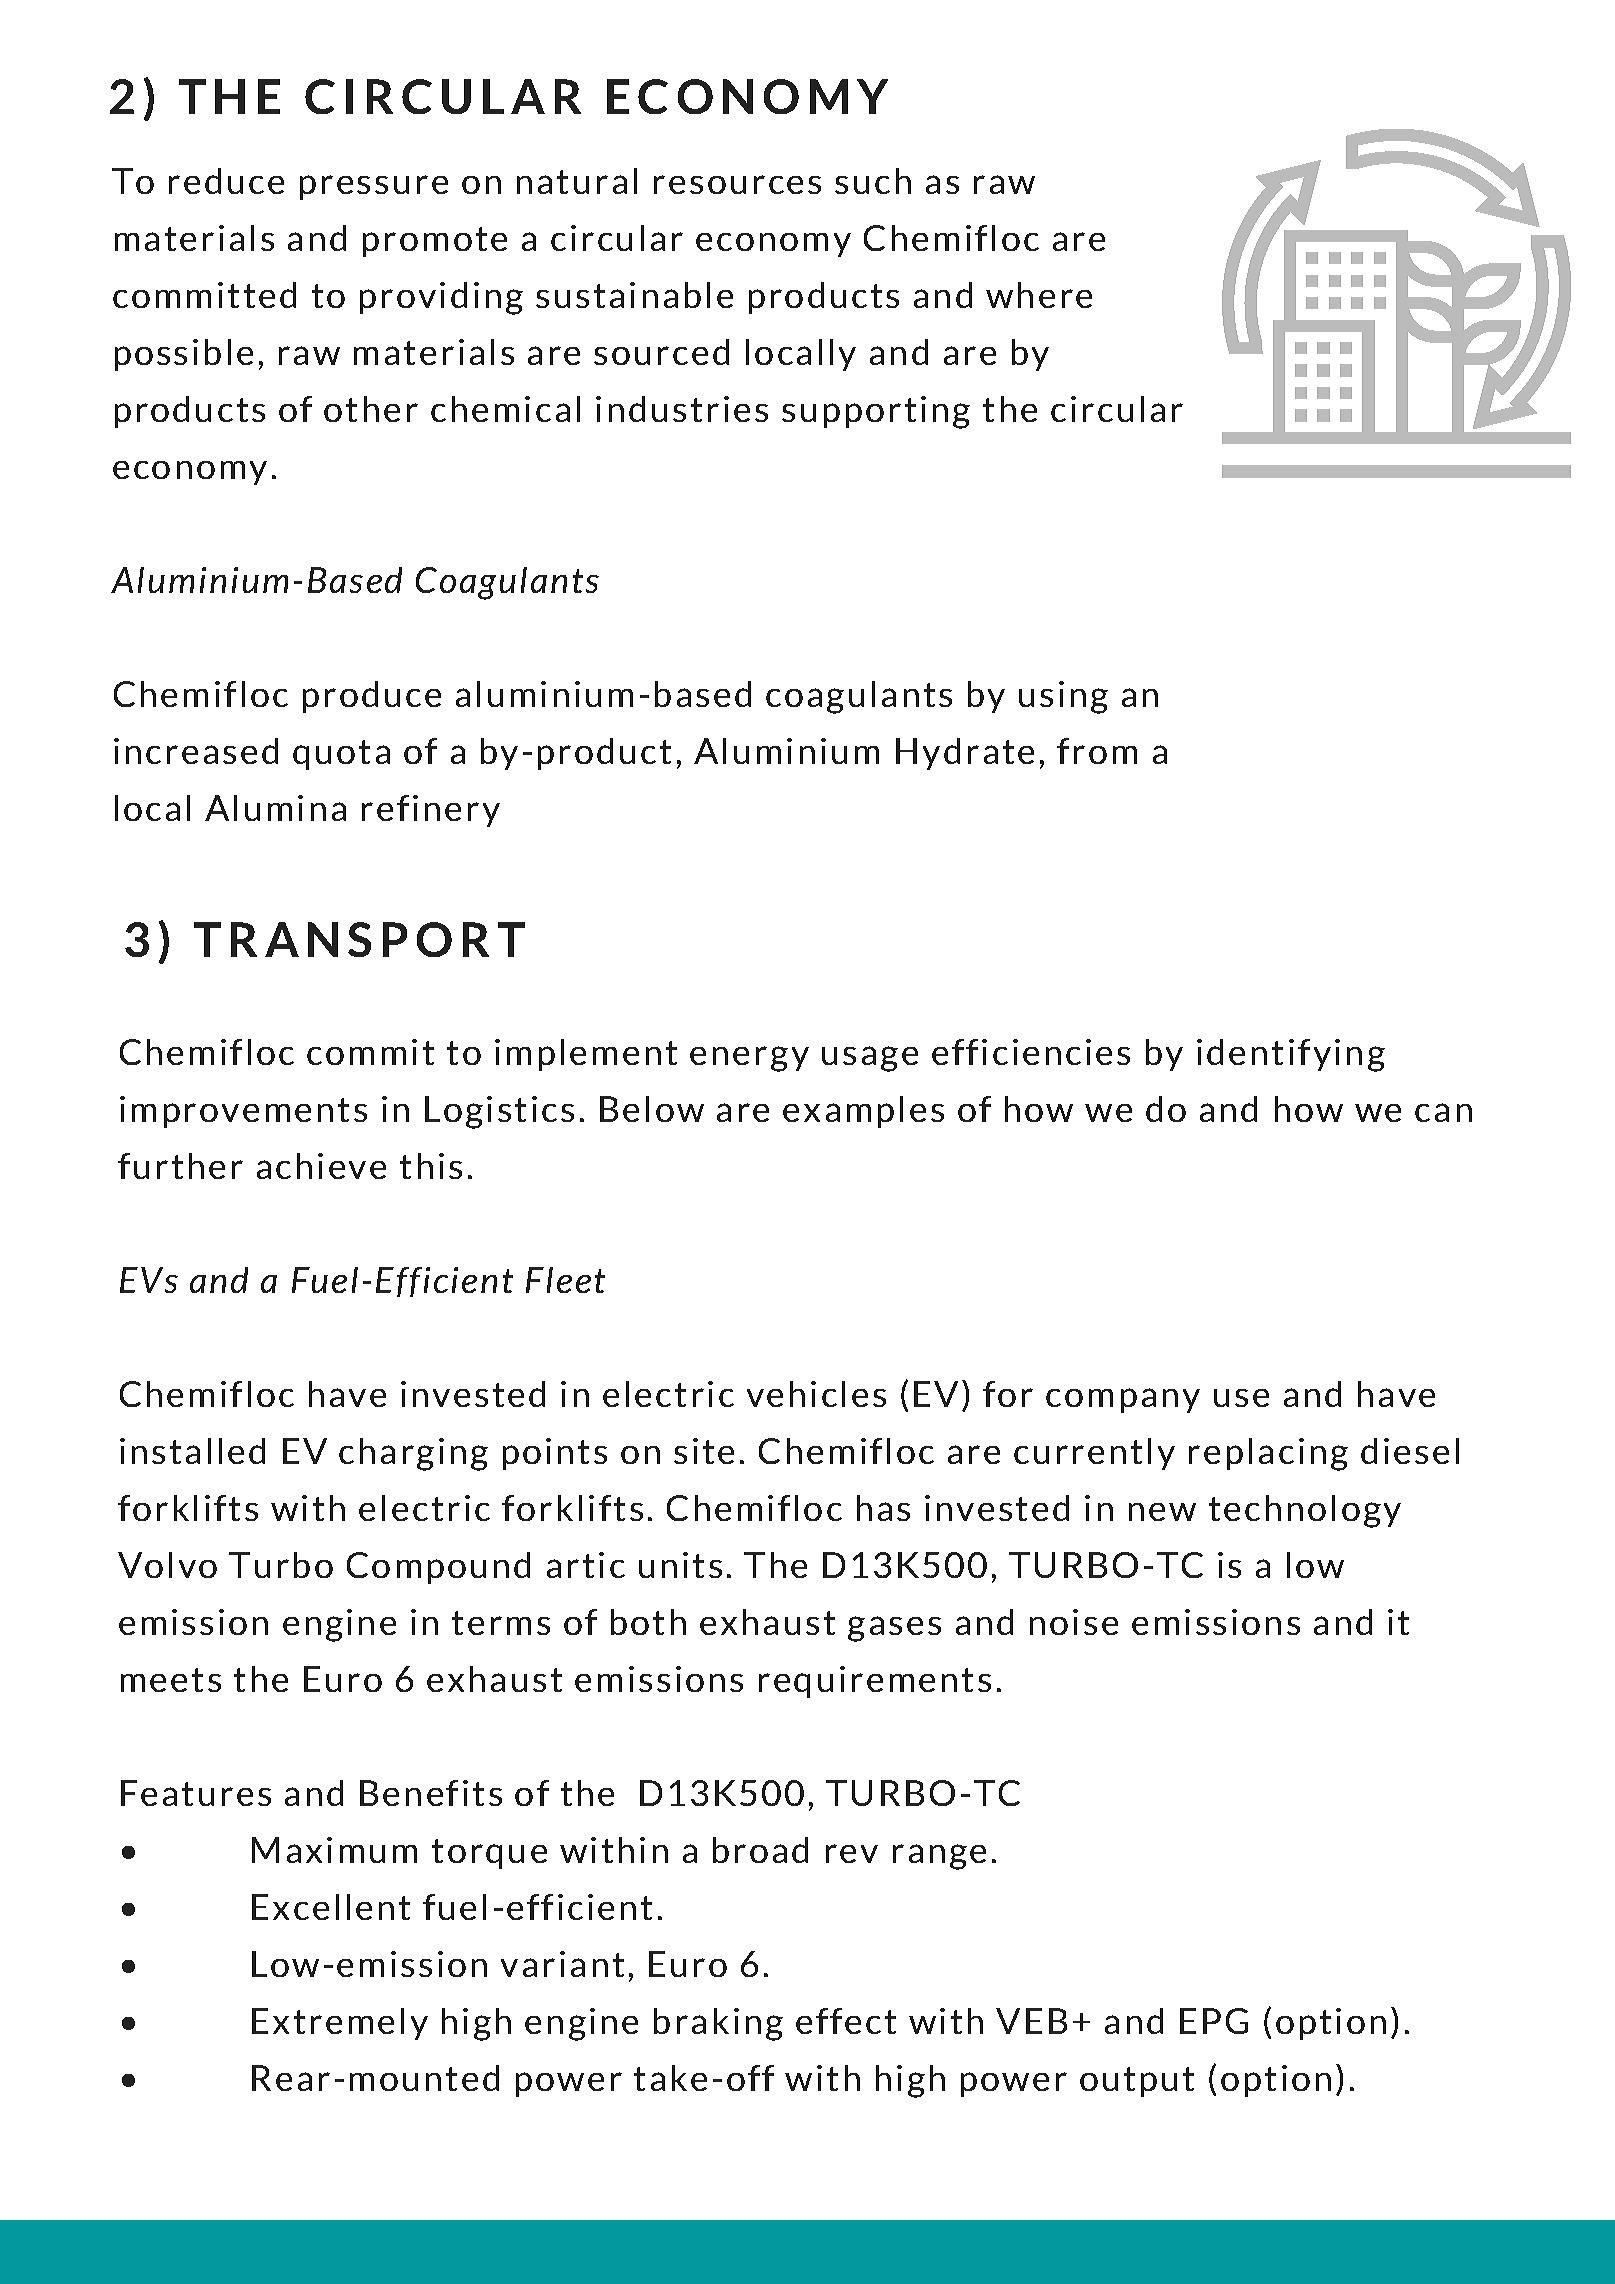 Image resolution: width=1615 pixels, height=2284 pixels. Describe the element at coordinates (374, 187) in the screenshot. I see `pressure` at that location.
